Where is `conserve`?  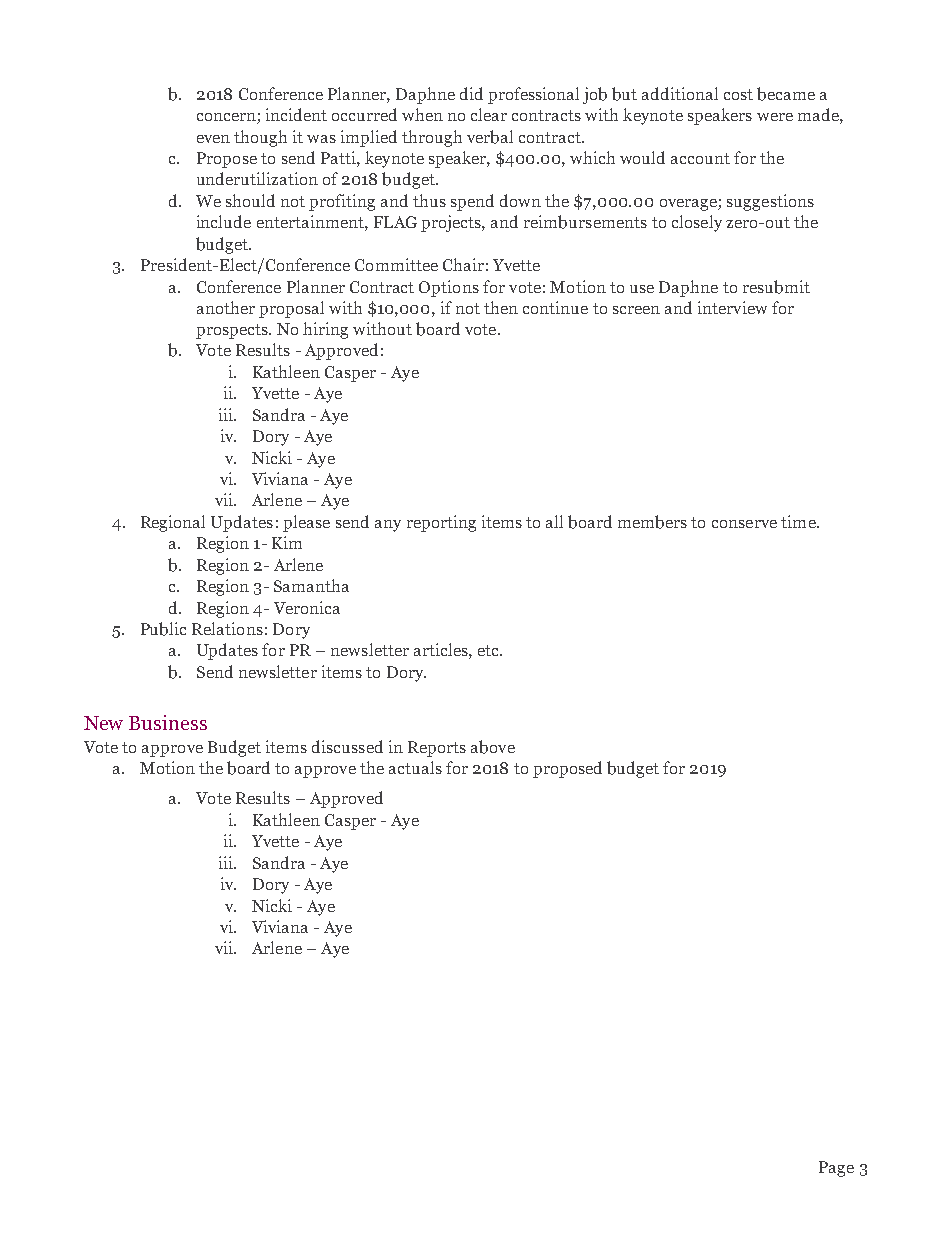
conserve is located at coordinates (744, 524).
